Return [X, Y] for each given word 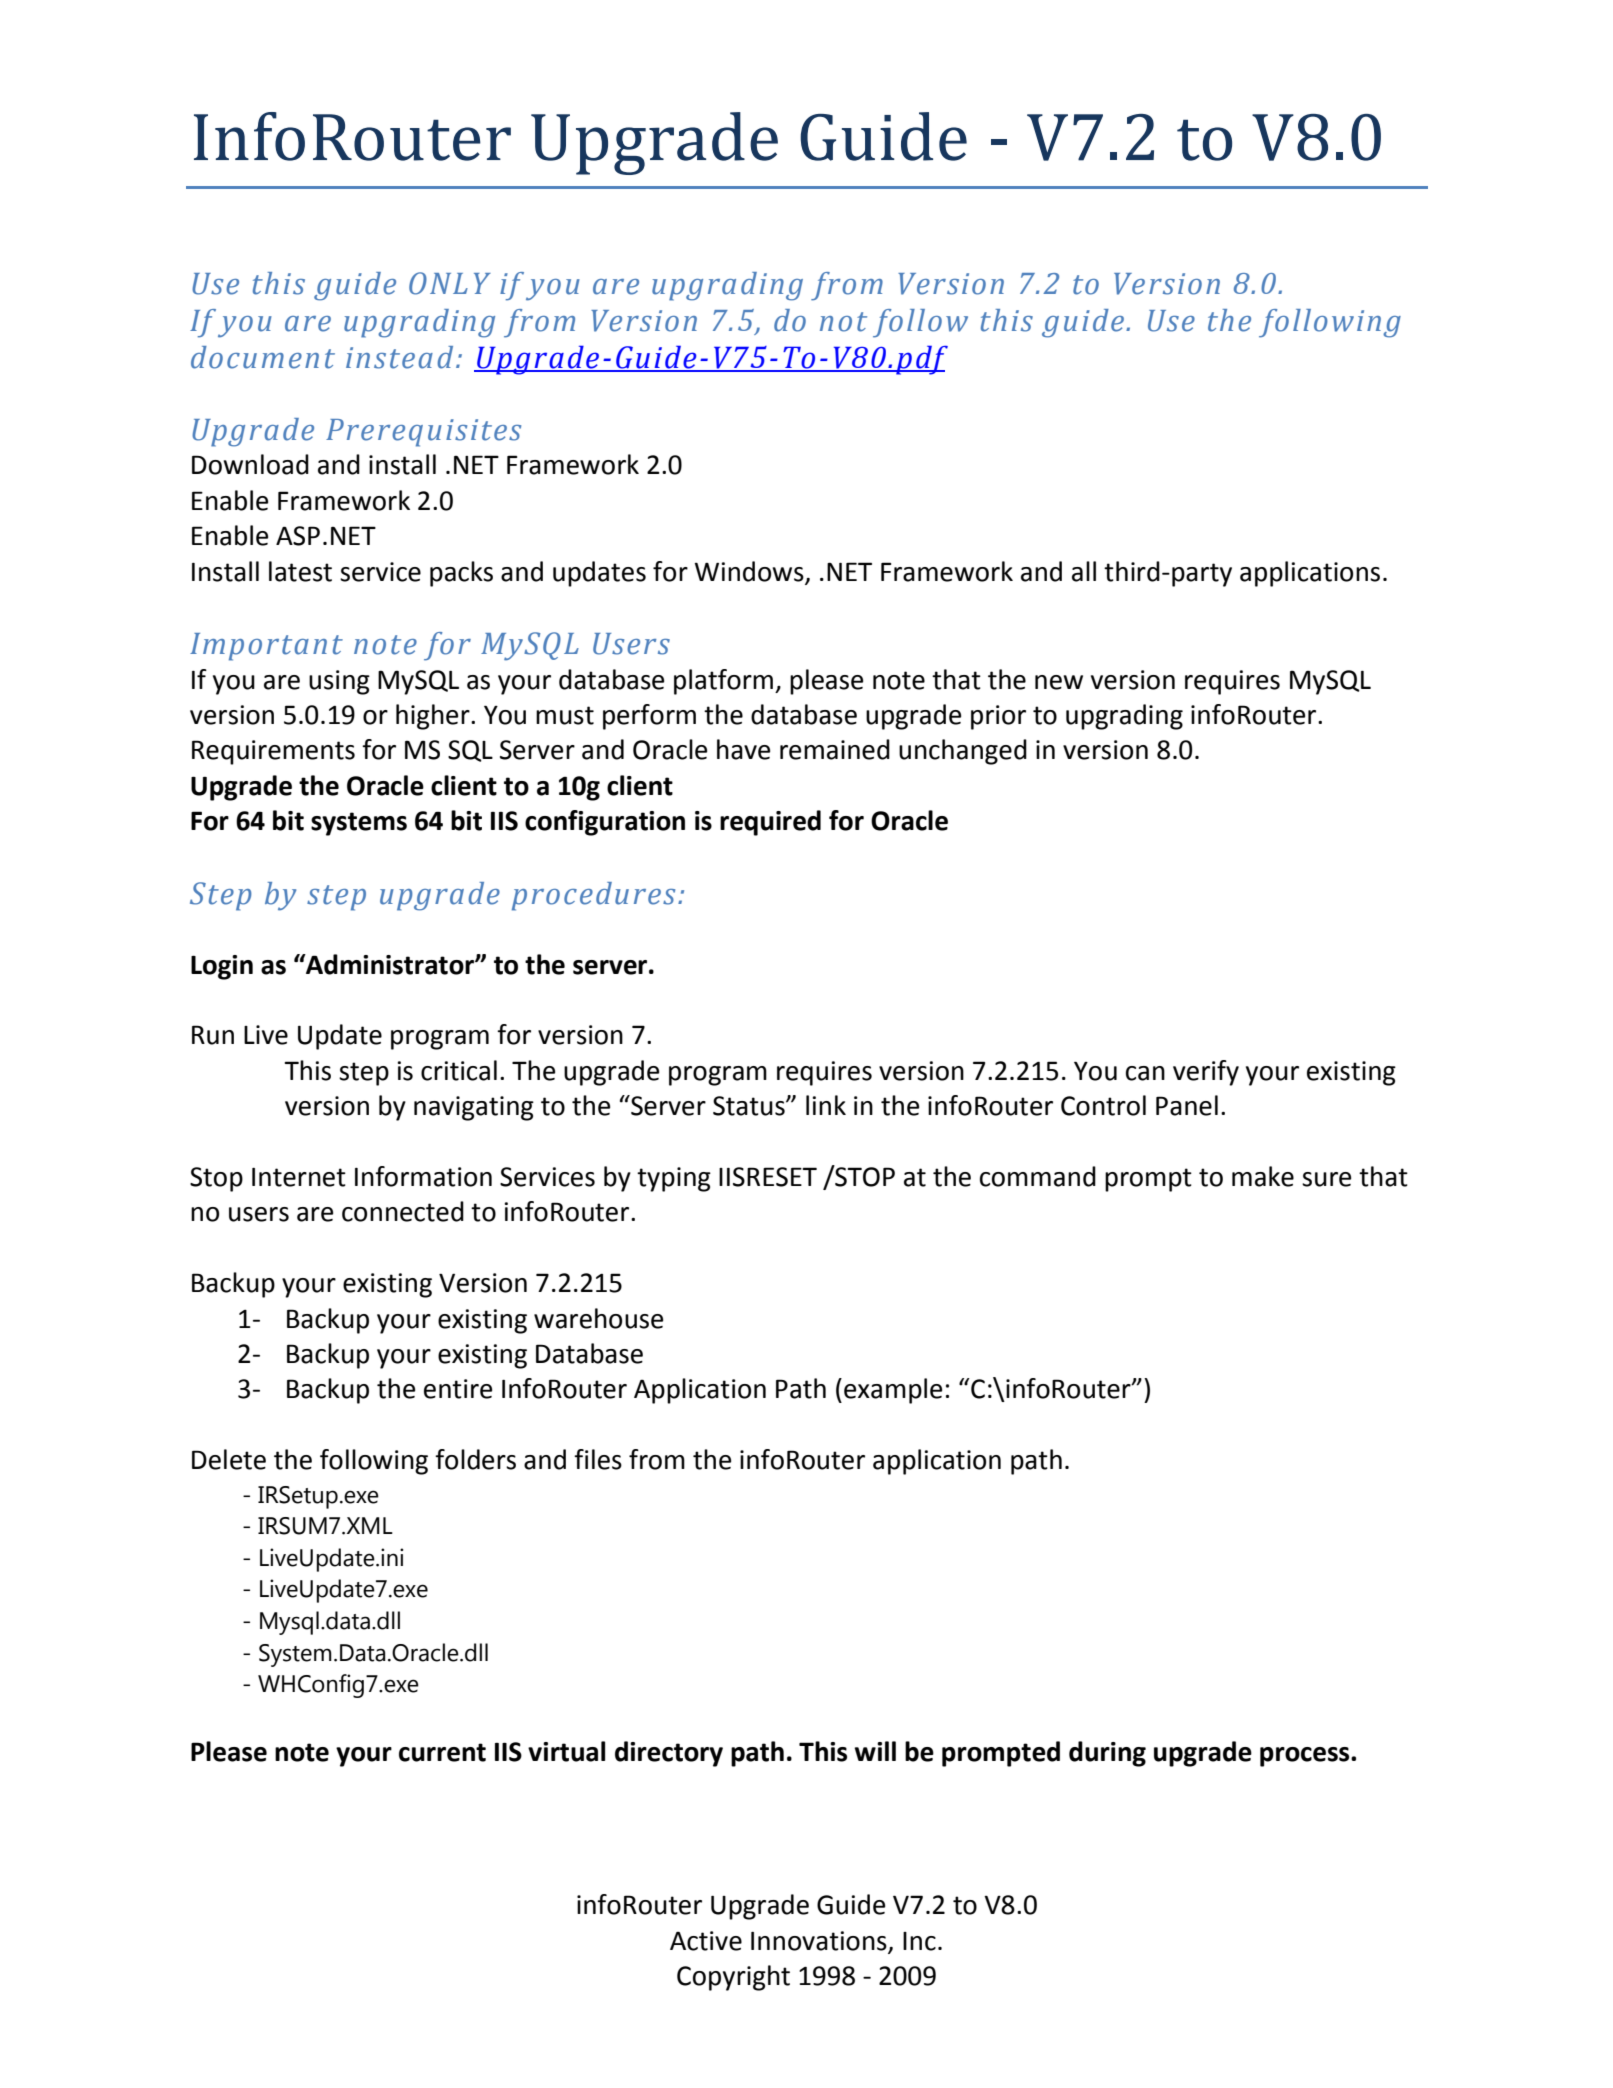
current [442, 1752]
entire [458, 1389]
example [893, 1391]
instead [399, 357]
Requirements [273, 752]
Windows [749, 571]
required [770, 823]
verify [1206, 1073]
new [1059, 682]
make [1263, 1176]
